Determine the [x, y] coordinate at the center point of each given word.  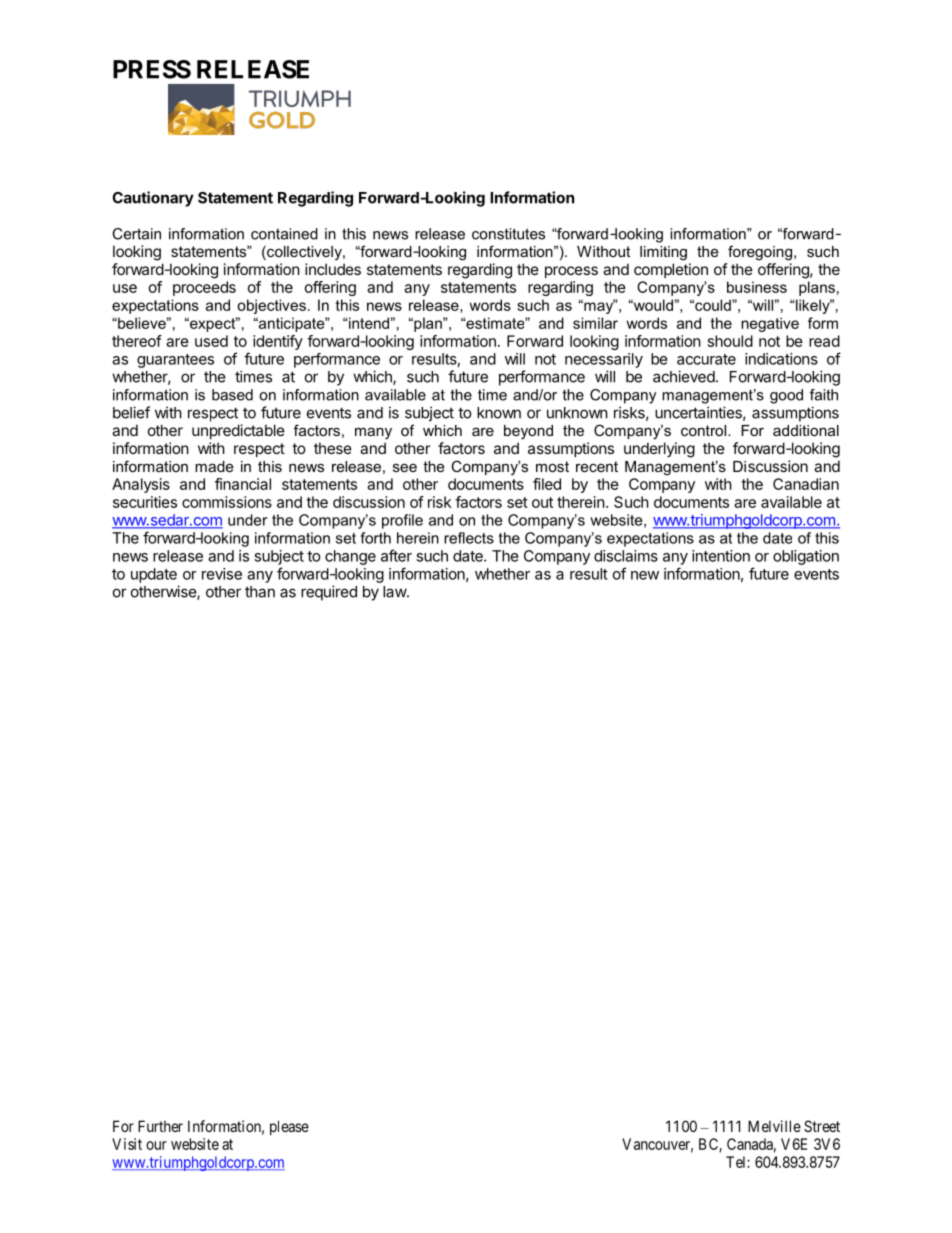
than [260, 592]
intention [721, 556]
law [395, 592]
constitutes [508, 234]
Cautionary [153, 199]
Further [160, 1126]
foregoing [761, 253]
